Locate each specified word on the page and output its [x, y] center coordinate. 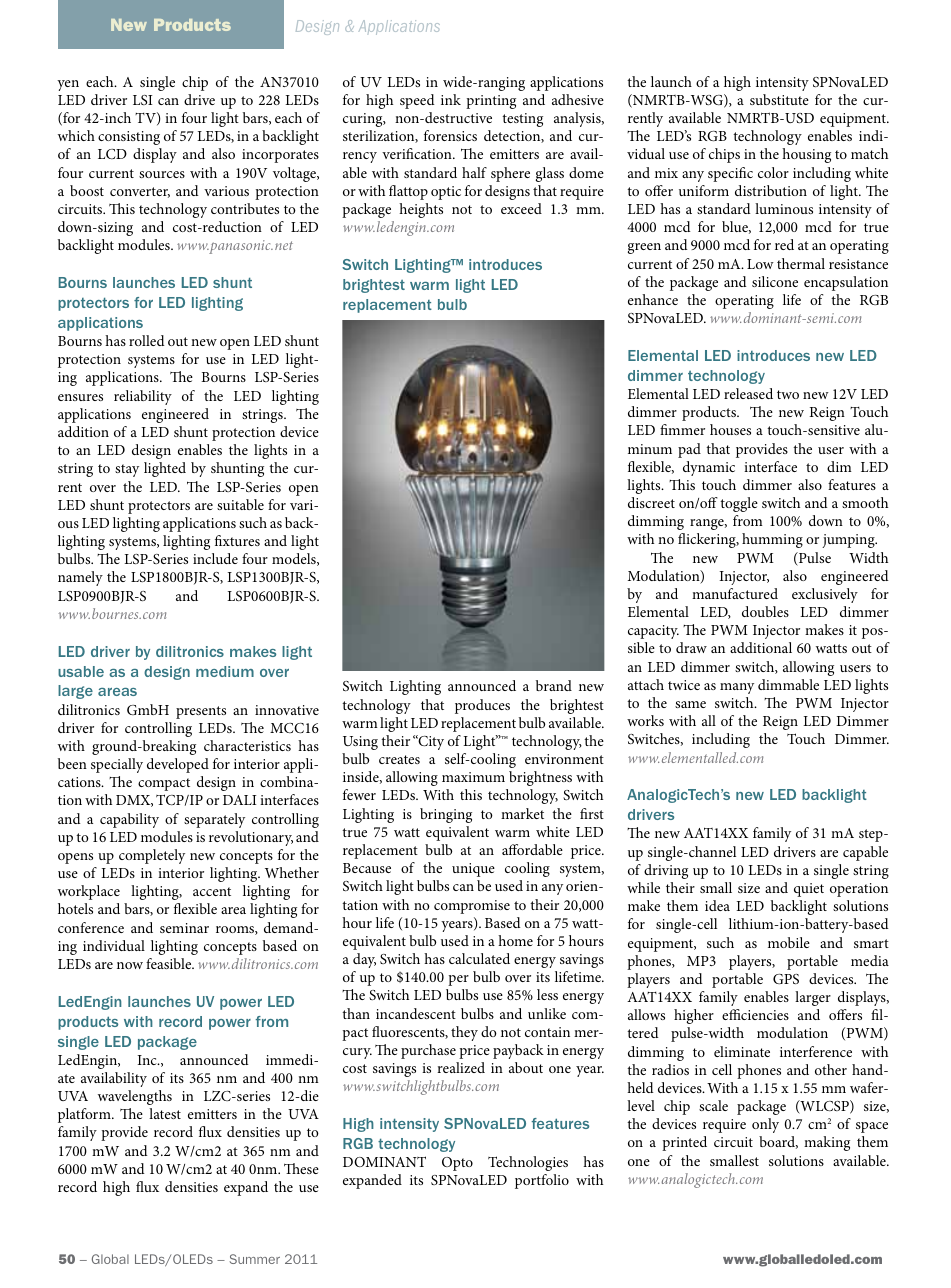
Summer [254, 1259]
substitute [779, 99]
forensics [450, 135]
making [827, 1143]
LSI [142, 100]
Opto [457, 1164]
